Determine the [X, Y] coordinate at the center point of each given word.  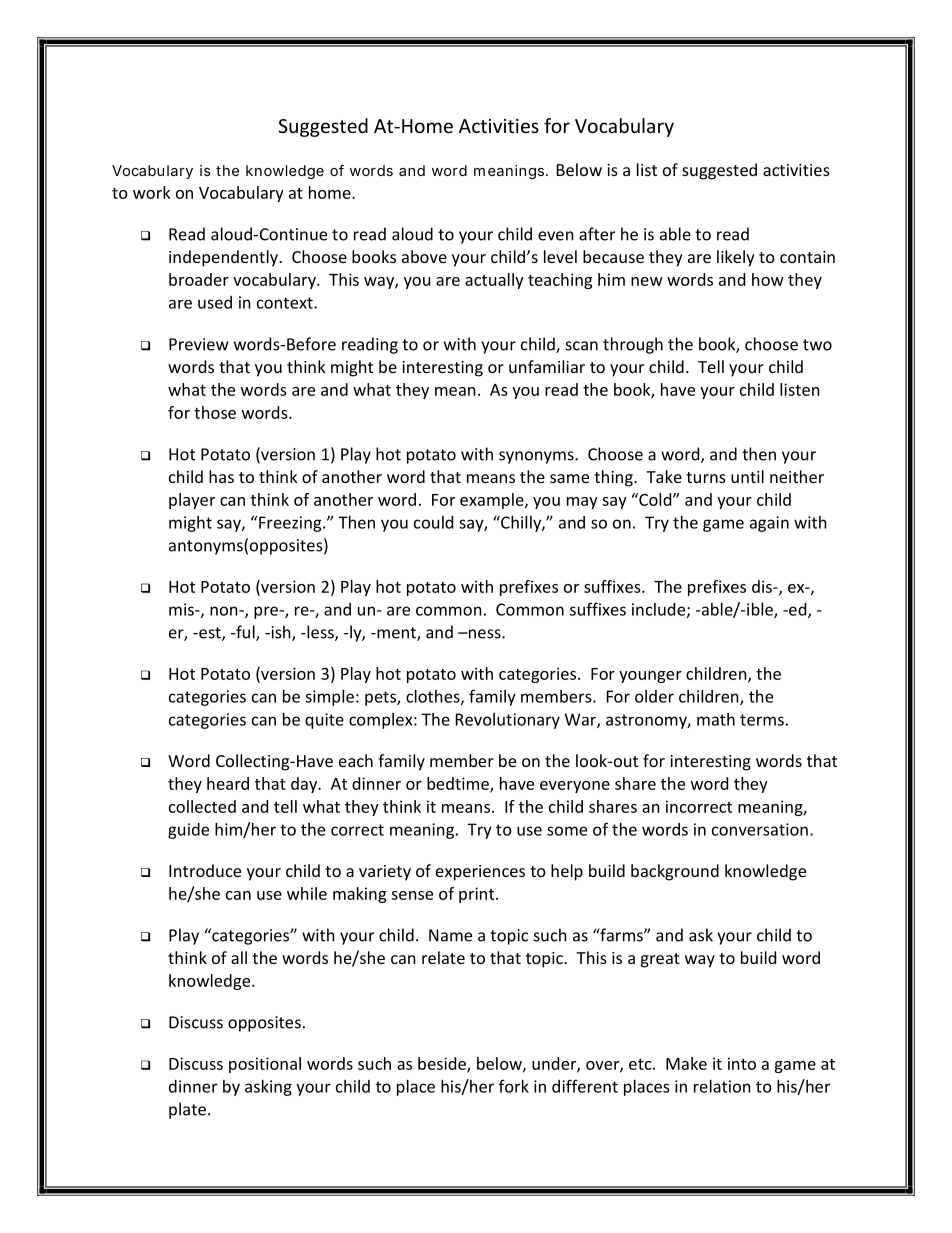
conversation [760, 829]
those [215, 412]
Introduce [205, 870]
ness [485, 634]
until [747, 476]
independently [224, 258]
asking [268, 1088]
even [556, 236]
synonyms [537, 457]
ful [245, 633]
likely [736, 258]
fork [514, 1086]
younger [650, 677]
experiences [480, 873]
